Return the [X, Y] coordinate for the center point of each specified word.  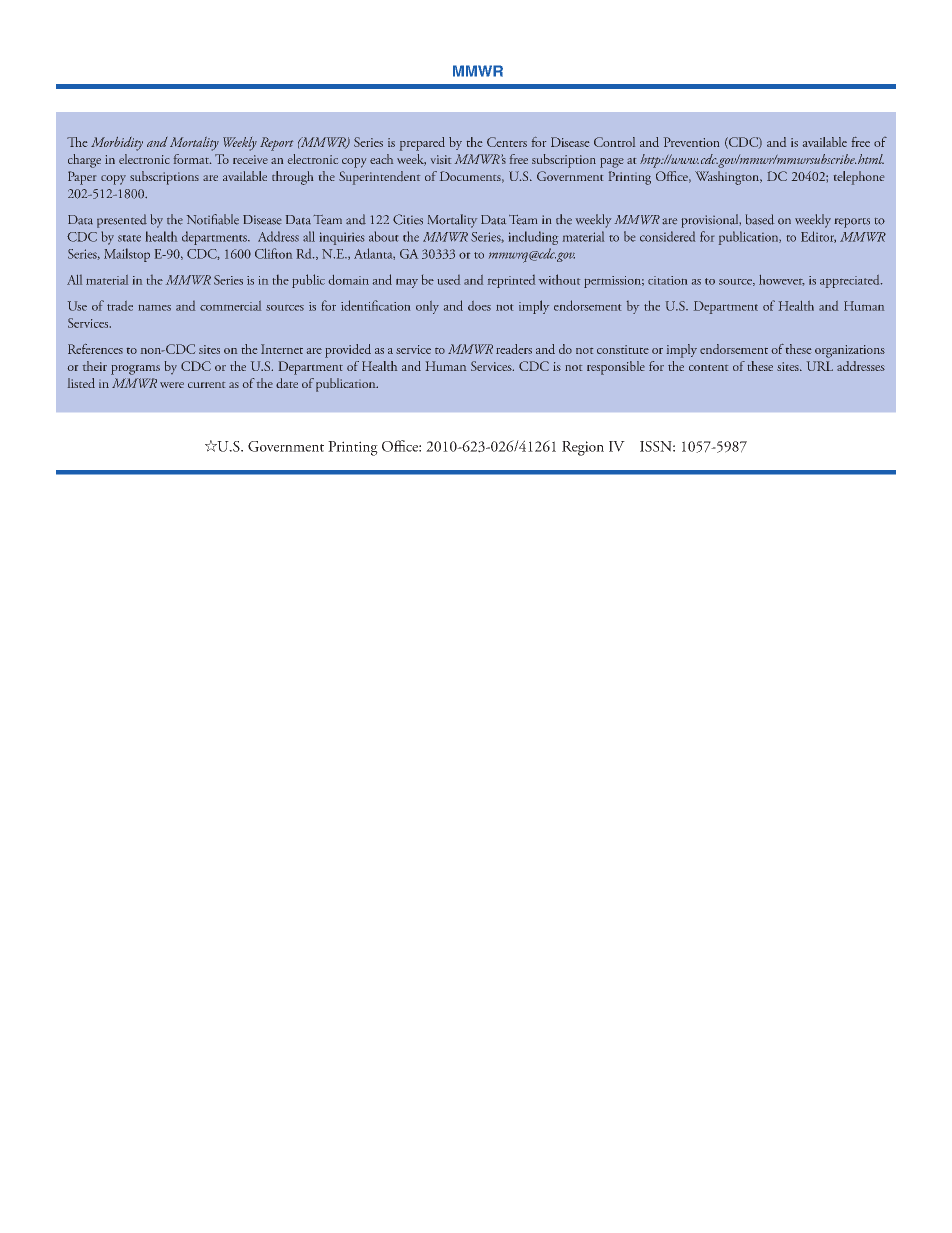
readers [514, 349]
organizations [850, 351]
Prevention [691, 142]
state [129, 238]
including [533, 238]
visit [441, 159]
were [172, 385]
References [95, 349]
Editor [818, 237]
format [192, 159]
